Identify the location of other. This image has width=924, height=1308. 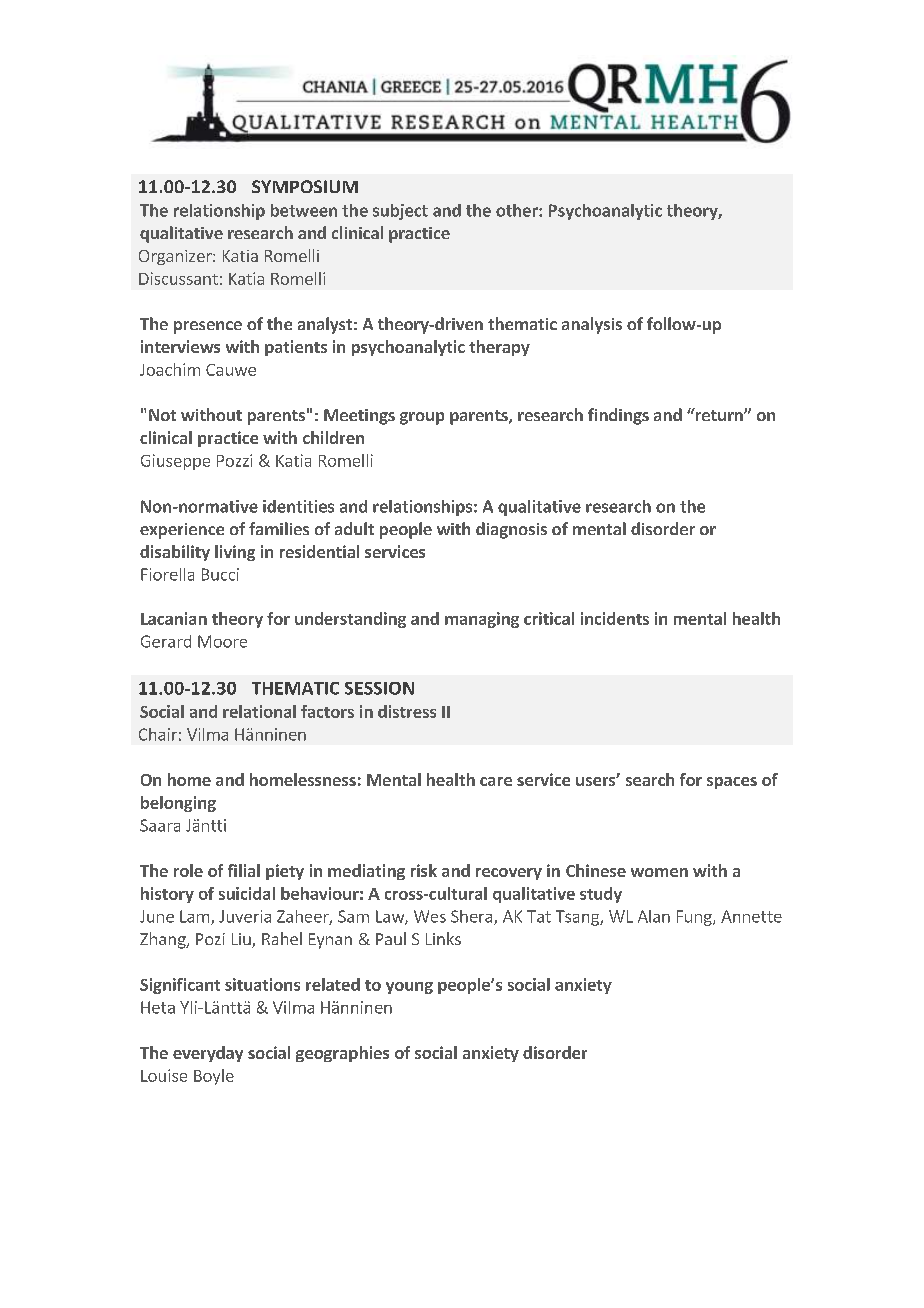
(518, 210).
